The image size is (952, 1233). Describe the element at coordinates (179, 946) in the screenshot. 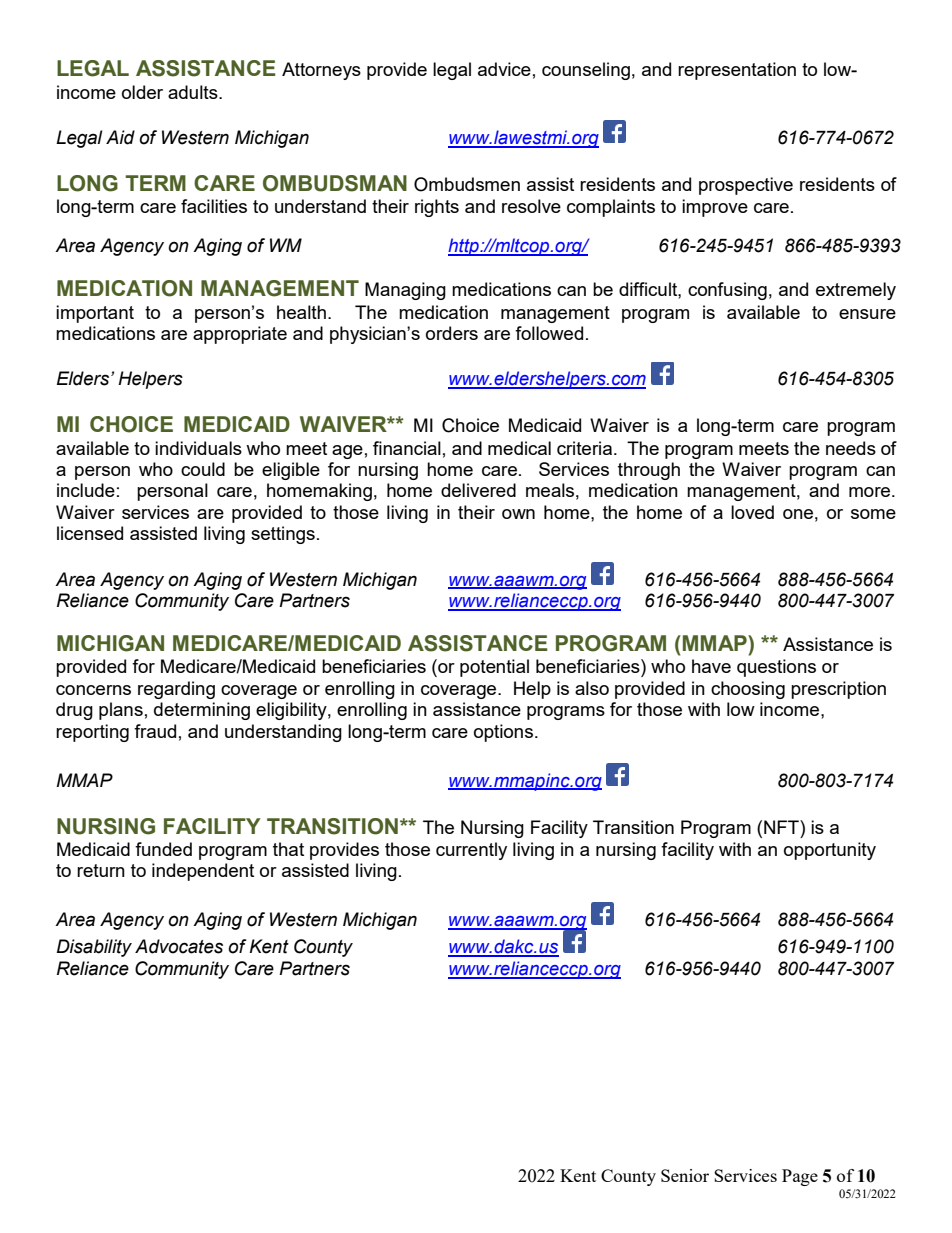

I see `Advocates` at that location.
